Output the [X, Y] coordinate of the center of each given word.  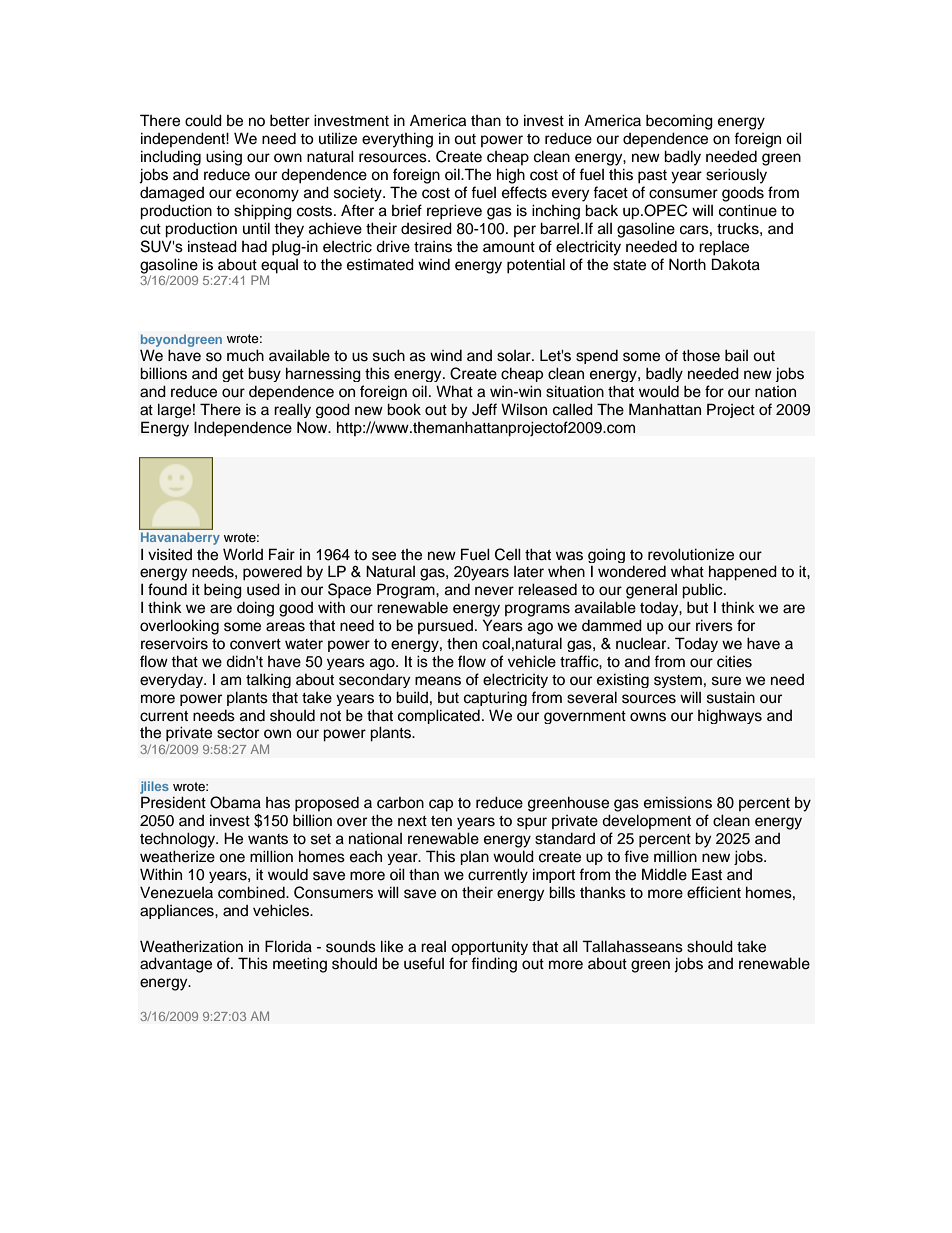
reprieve [454, 212]
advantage [176, 965]
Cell [508, 554]
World [243, 554]
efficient [714, 892]
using [224, 158]
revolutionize [691, 554]
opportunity [489, 947]
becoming [679, 122]
